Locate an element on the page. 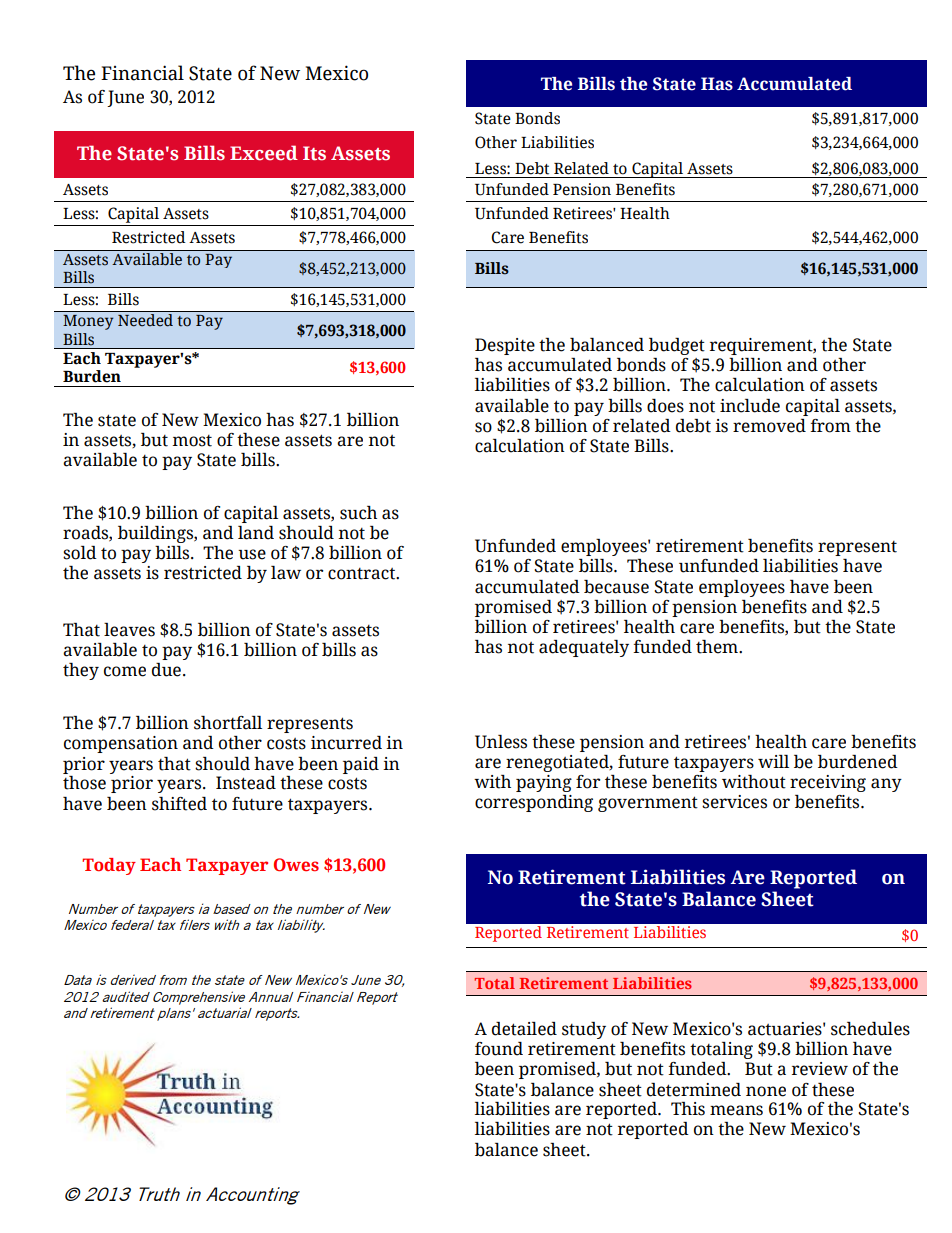 Image resolution: width=952 pixels, height=1233 pixels. none is located at coordinates (766, 1091).
